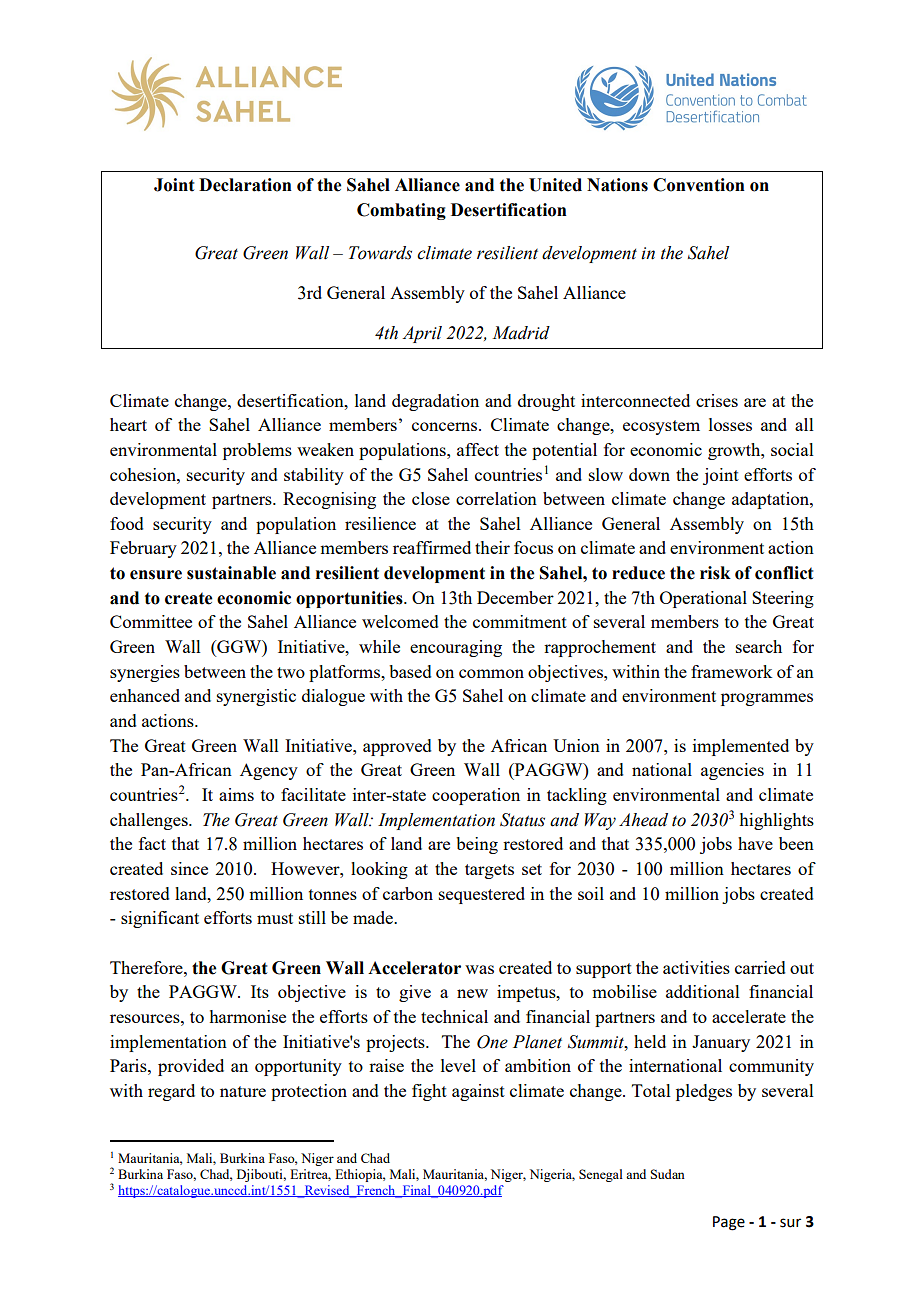  Describe the element at coordinates (731, 671) in the document. I see `framework` at that location.
